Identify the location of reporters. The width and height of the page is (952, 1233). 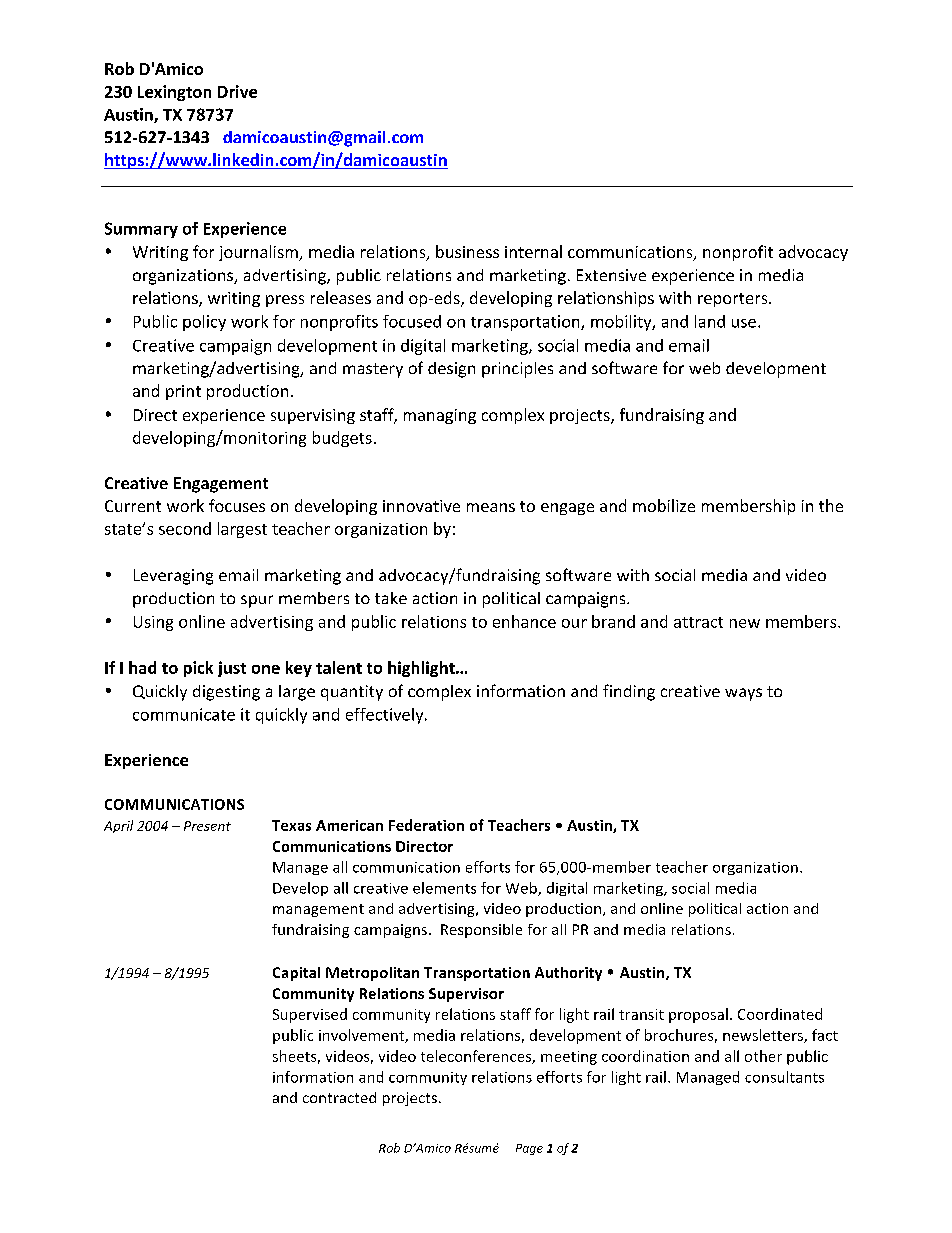
(734, 300).
